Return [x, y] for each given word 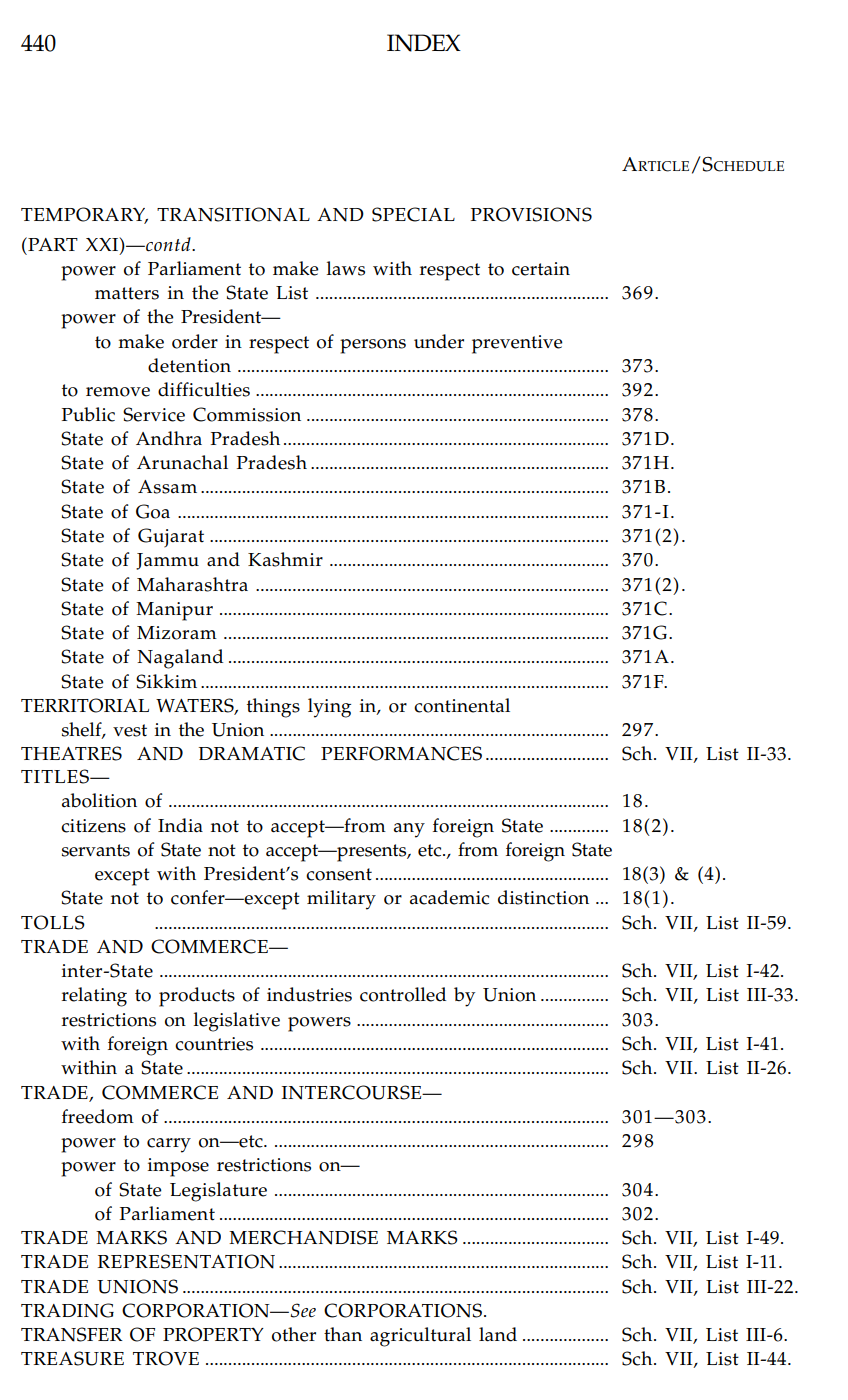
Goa [153, 511]
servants [96, 850]
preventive [517, 344]
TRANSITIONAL [233, 214]
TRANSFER [72, 1334]
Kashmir [285, 559]
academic [449, 897]
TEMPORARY [84, 215]
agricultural [420, 1337]
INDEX [424, 43]
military [341, 900]
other [294, 1334]
